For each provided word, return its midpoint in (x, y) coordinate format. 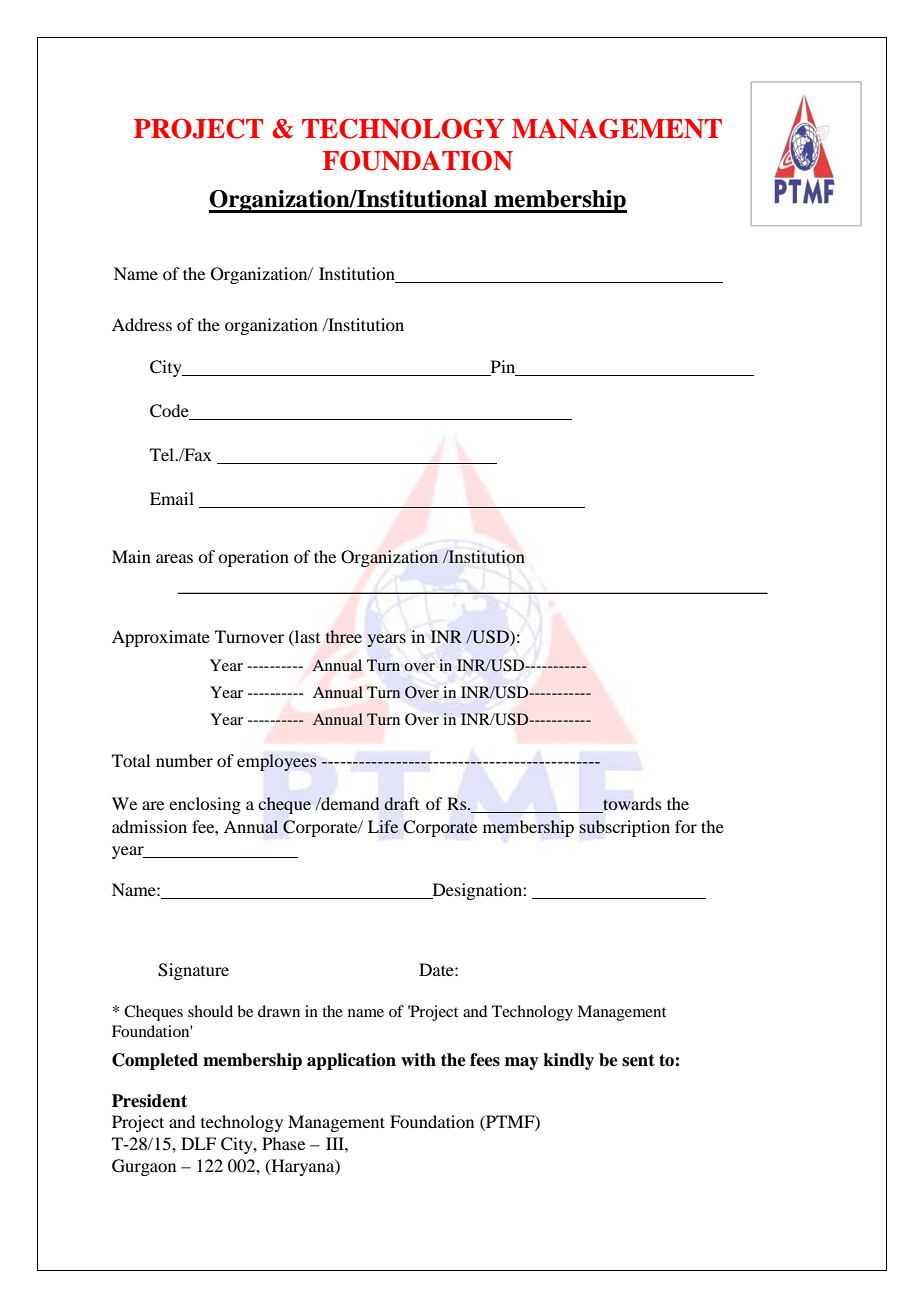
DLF (198, 1143)
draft (401, 803)
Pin (503, 368)
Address (142, 324)
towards (631, 805)
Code (170, 412)
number (184, 760)
